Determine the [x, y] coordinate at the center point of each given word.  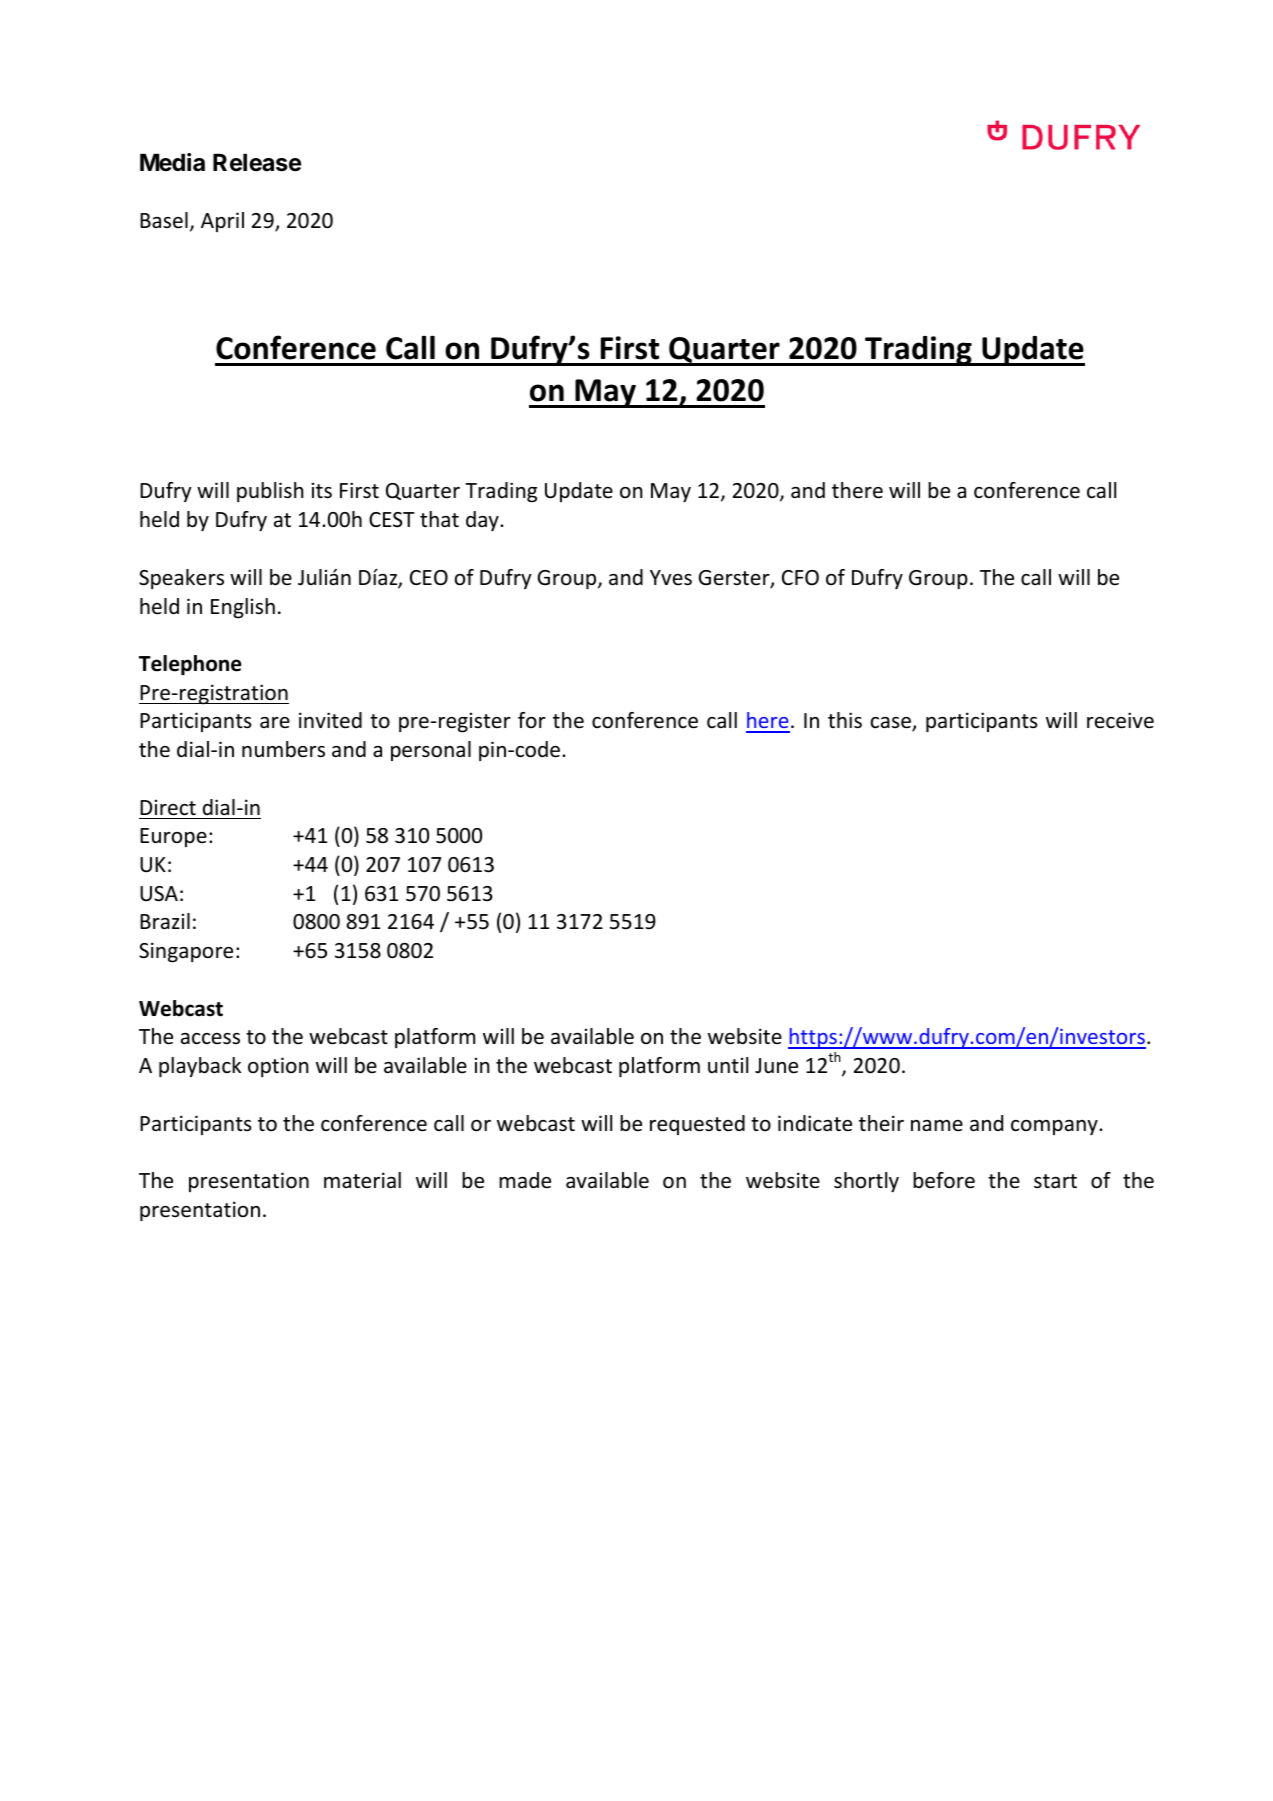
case [892, 724]
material [362, 1180]
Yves [671, 578]
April [222, 222]
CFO [800, 577]
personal [431, 751]
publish [270, 492]
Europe [173, 837]
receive [1120, 720]
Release [257, 163]
